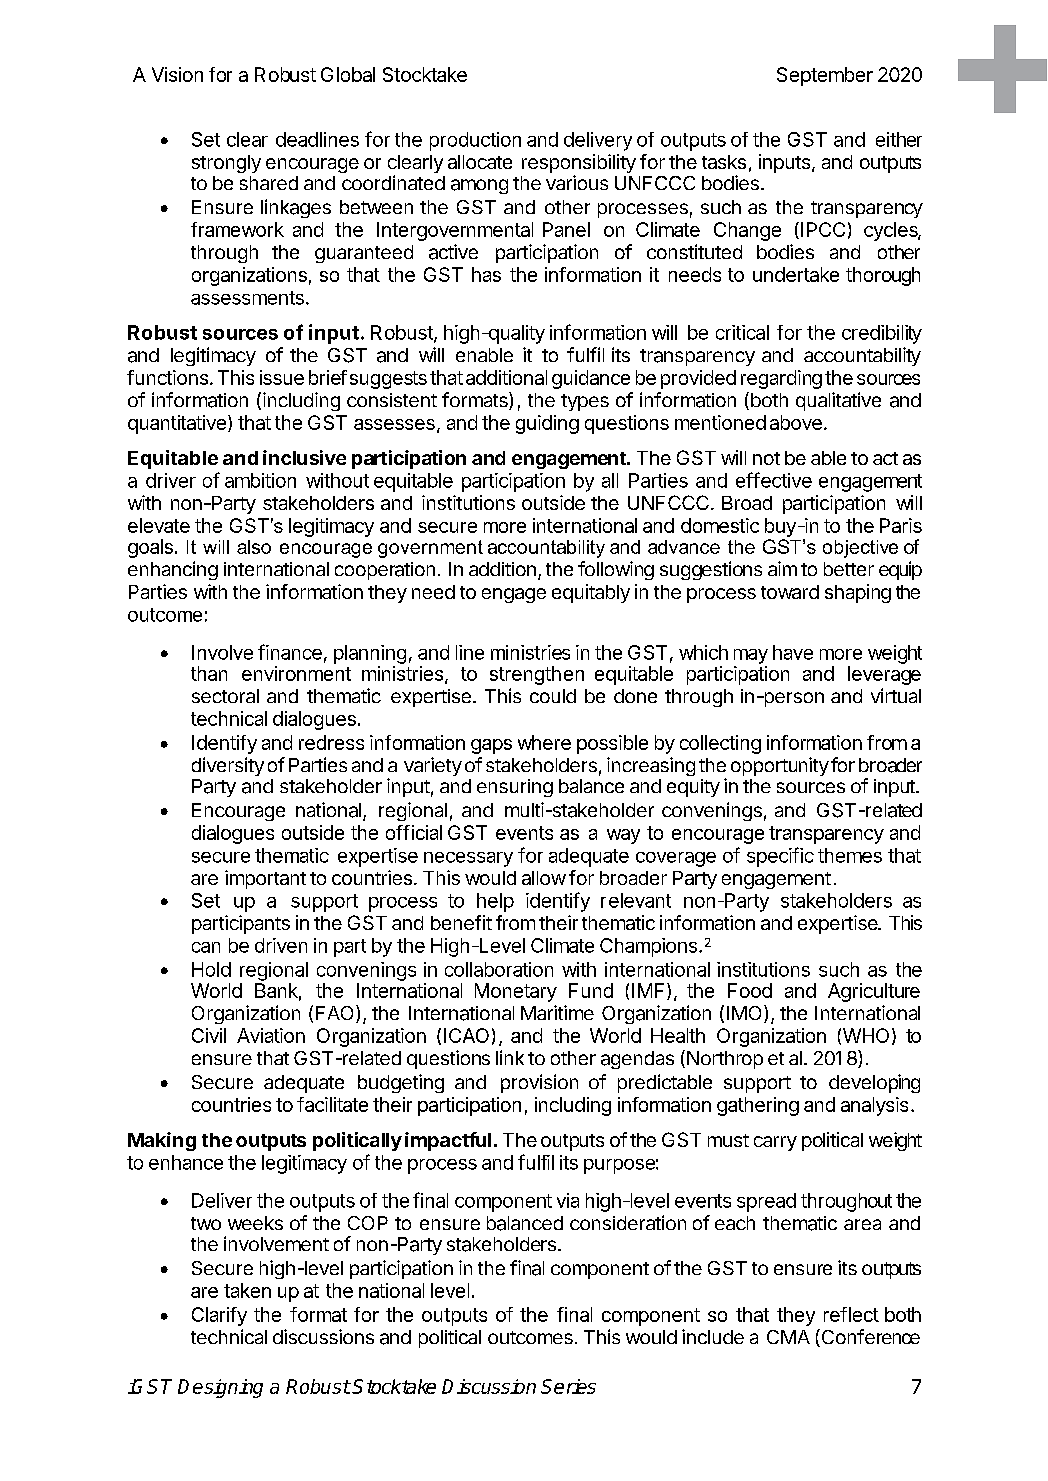  I want to click on Clarify, so click(219, 1316).
